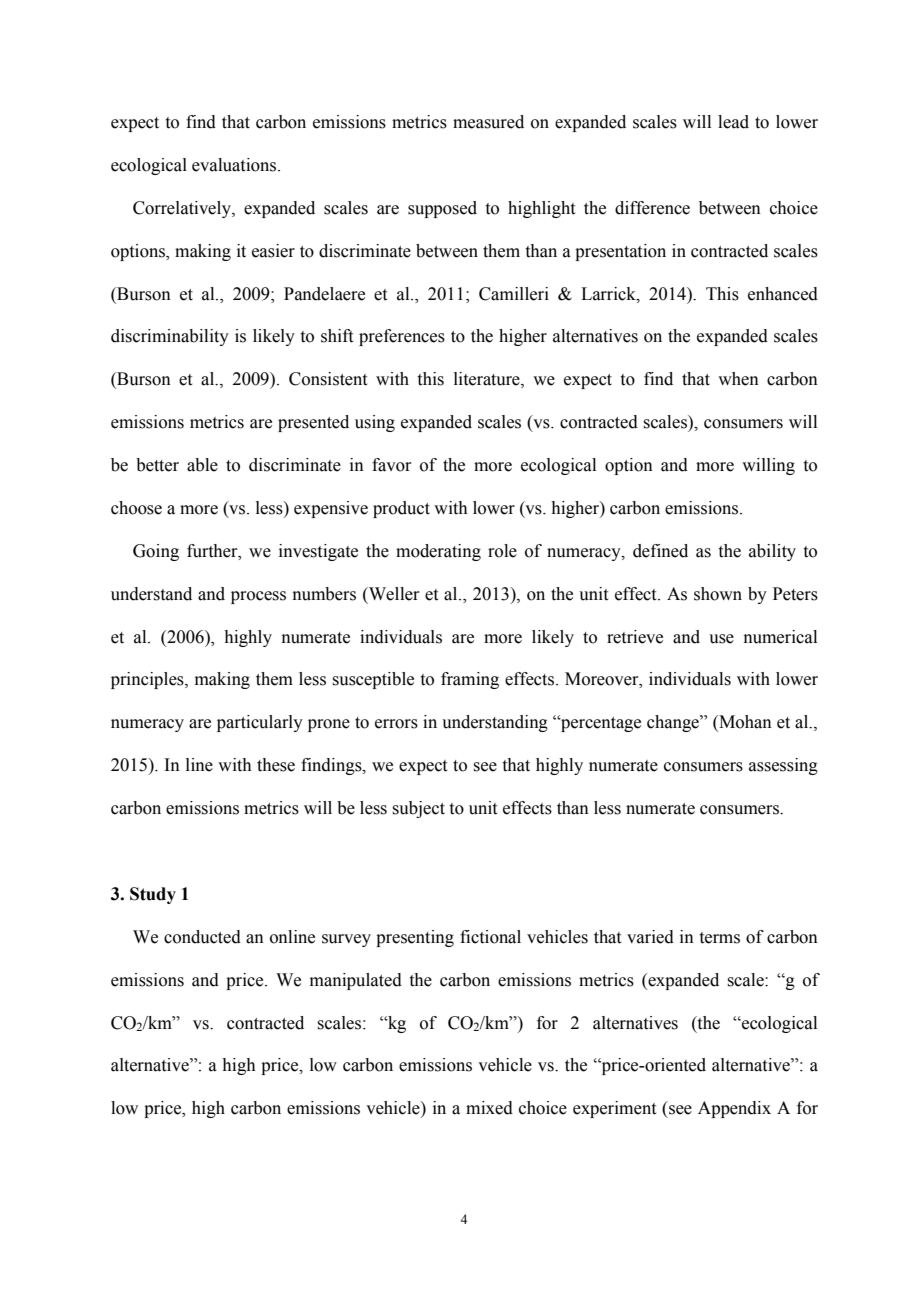 Image resolution: width=924 pixels, height=1308 pixels. I want to click on lead, so click(733, 122).
